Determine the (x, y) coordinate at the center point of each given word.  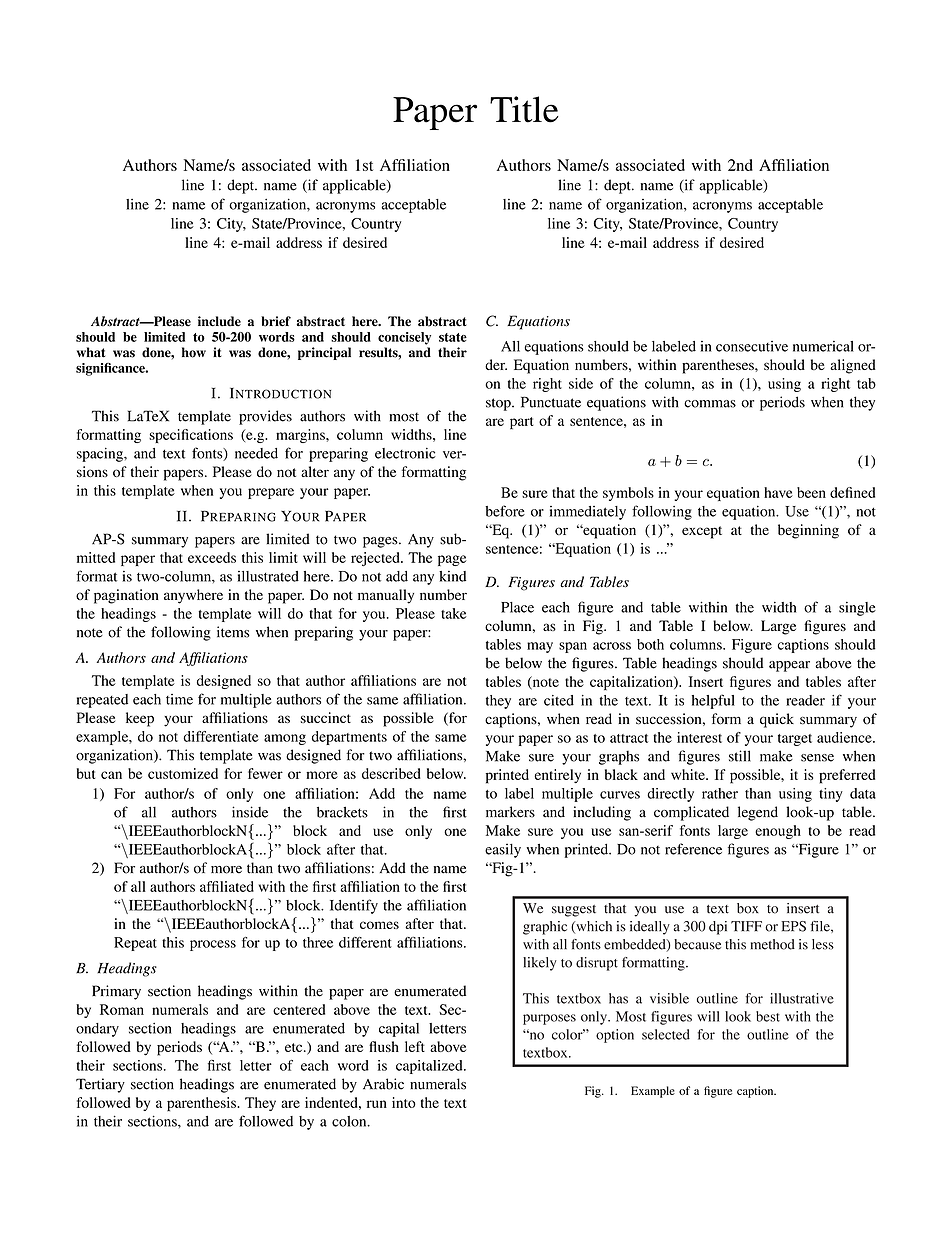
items (233, 632)
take (454, 613)
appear (789, 666)
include (219, 321)
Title (524, 109)
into (404, 1102)
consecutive (752, 346)
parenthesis (202, 1104)
